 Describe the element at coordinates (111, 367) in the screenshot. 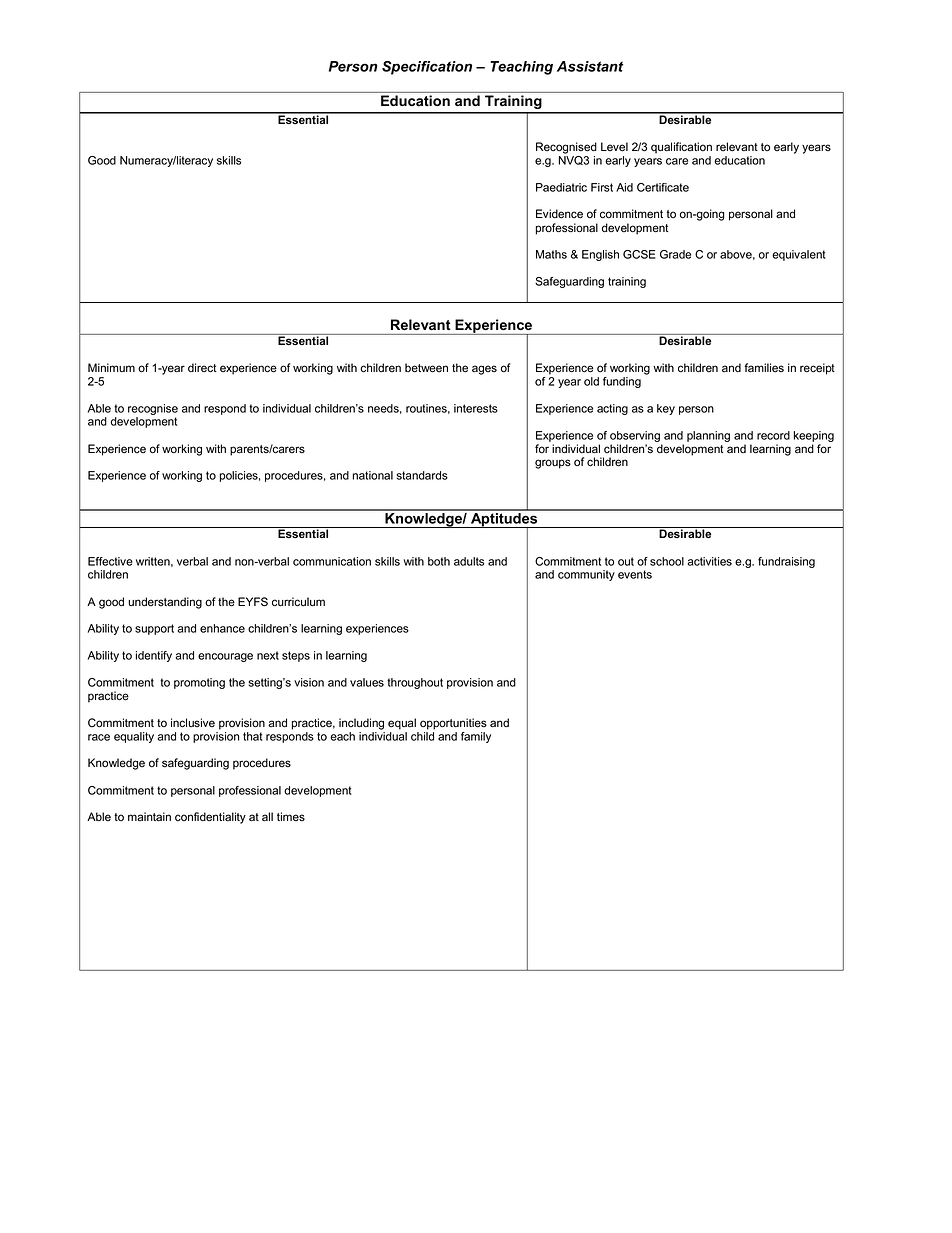

I see `Minimum` at that location.
